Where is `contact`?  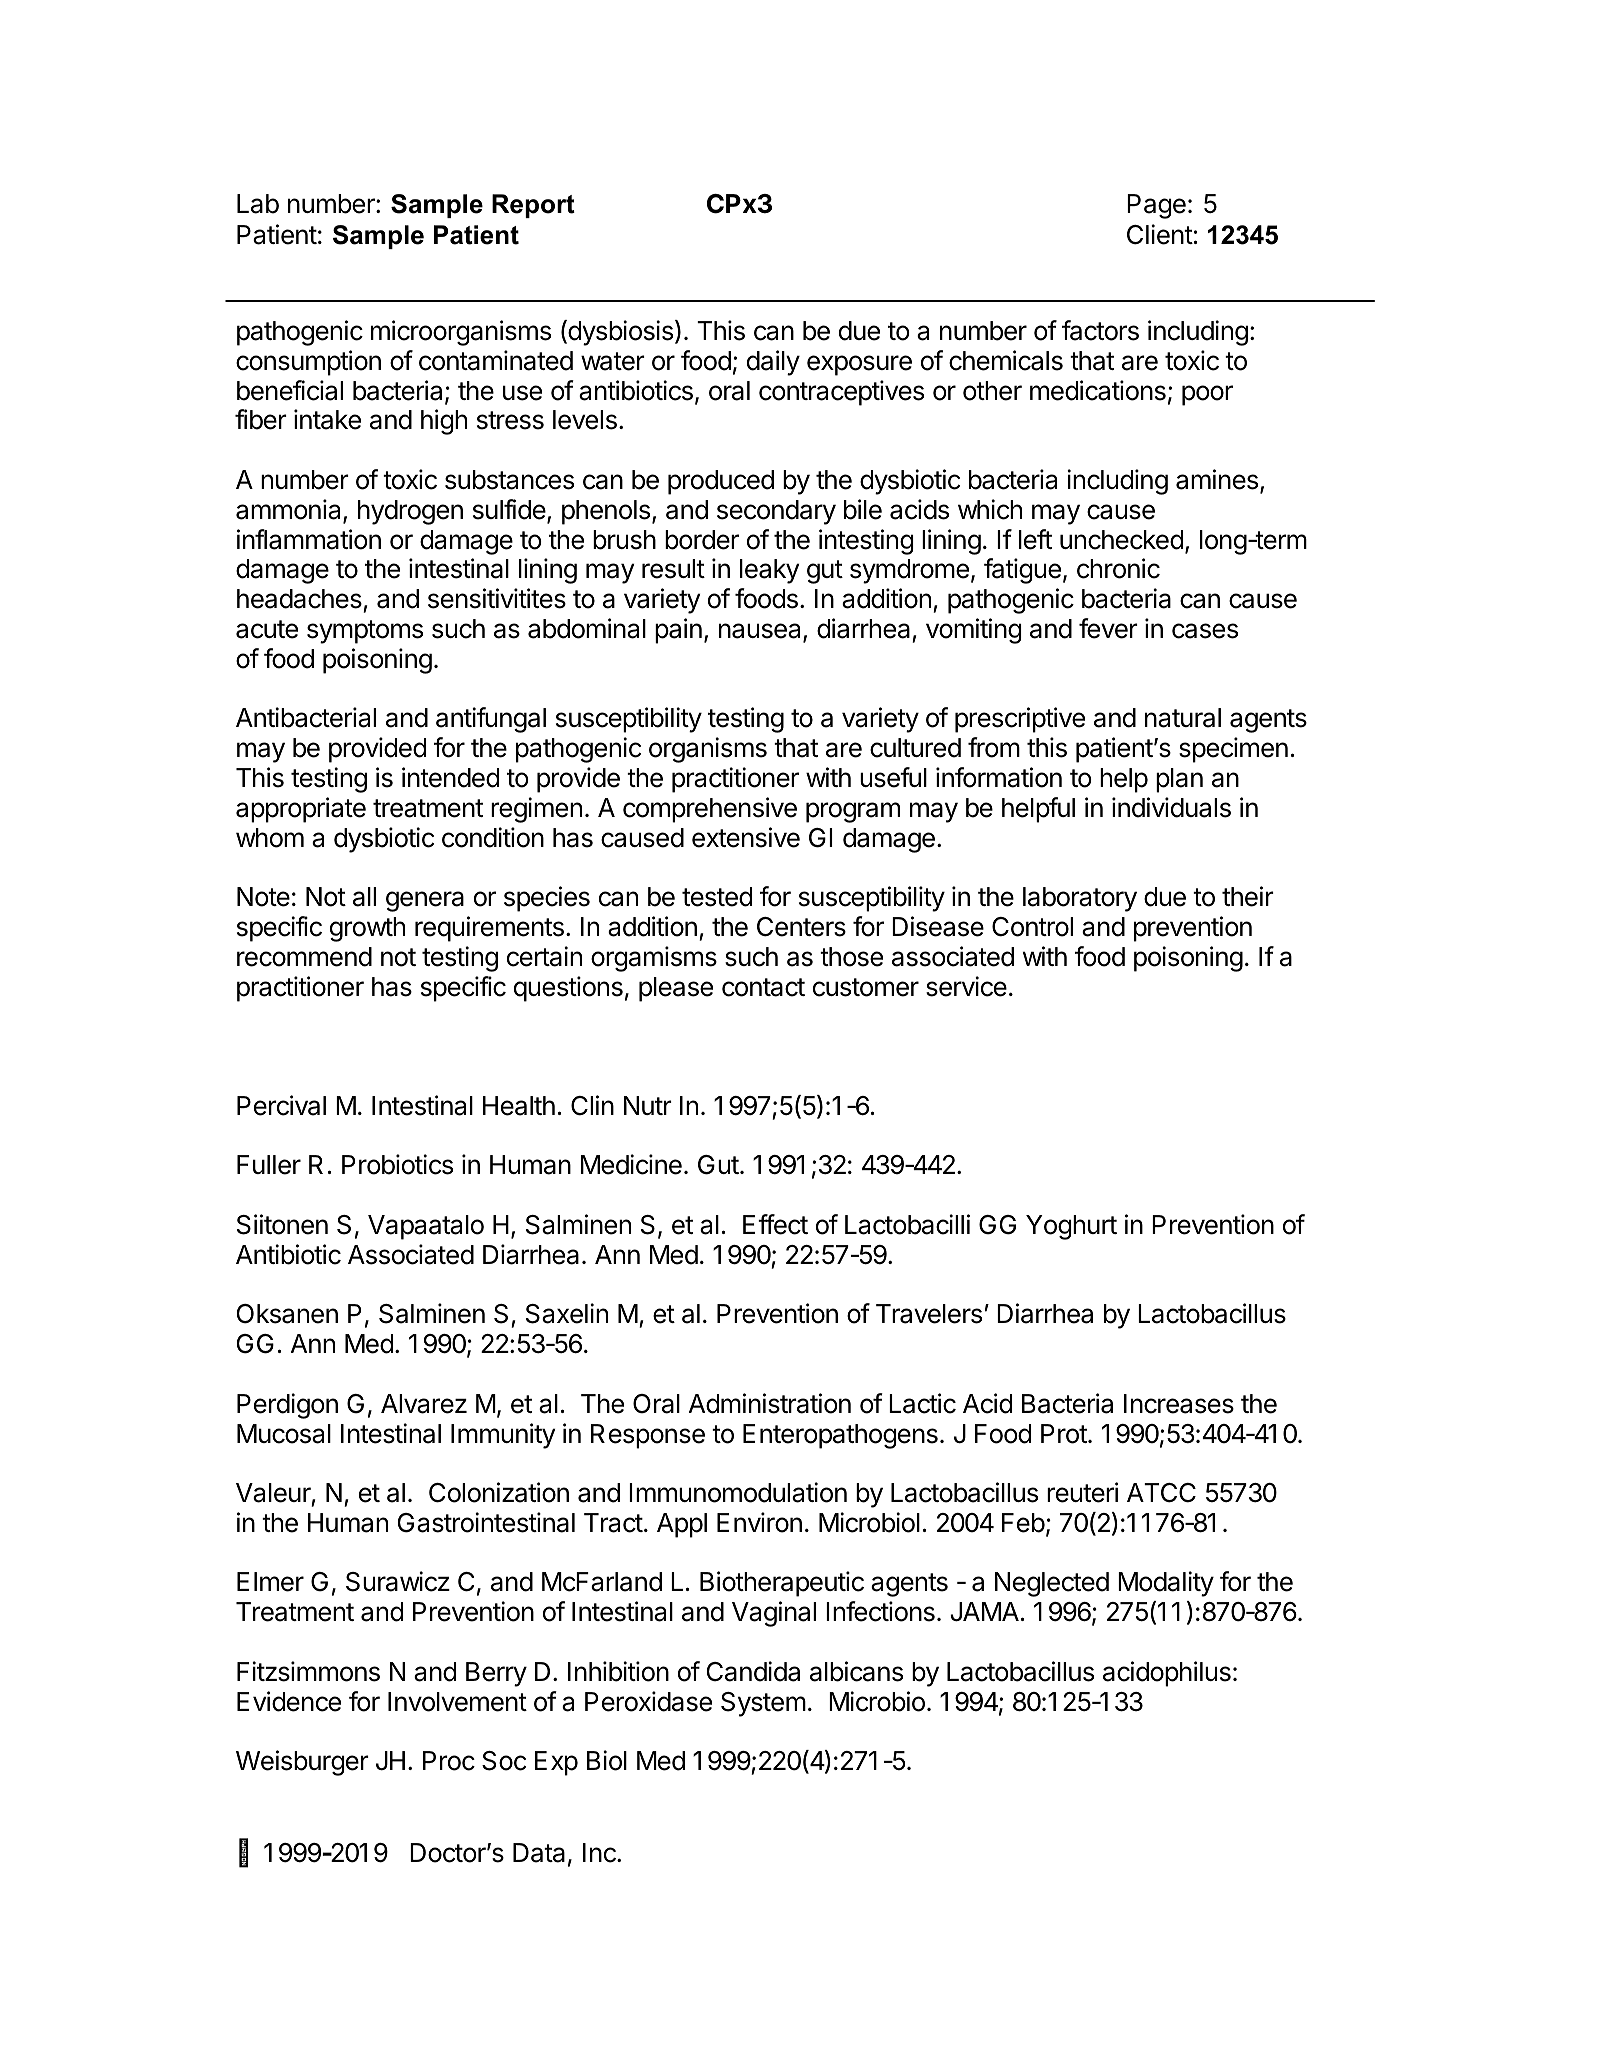
contact is located at coordinates (763, 987).
